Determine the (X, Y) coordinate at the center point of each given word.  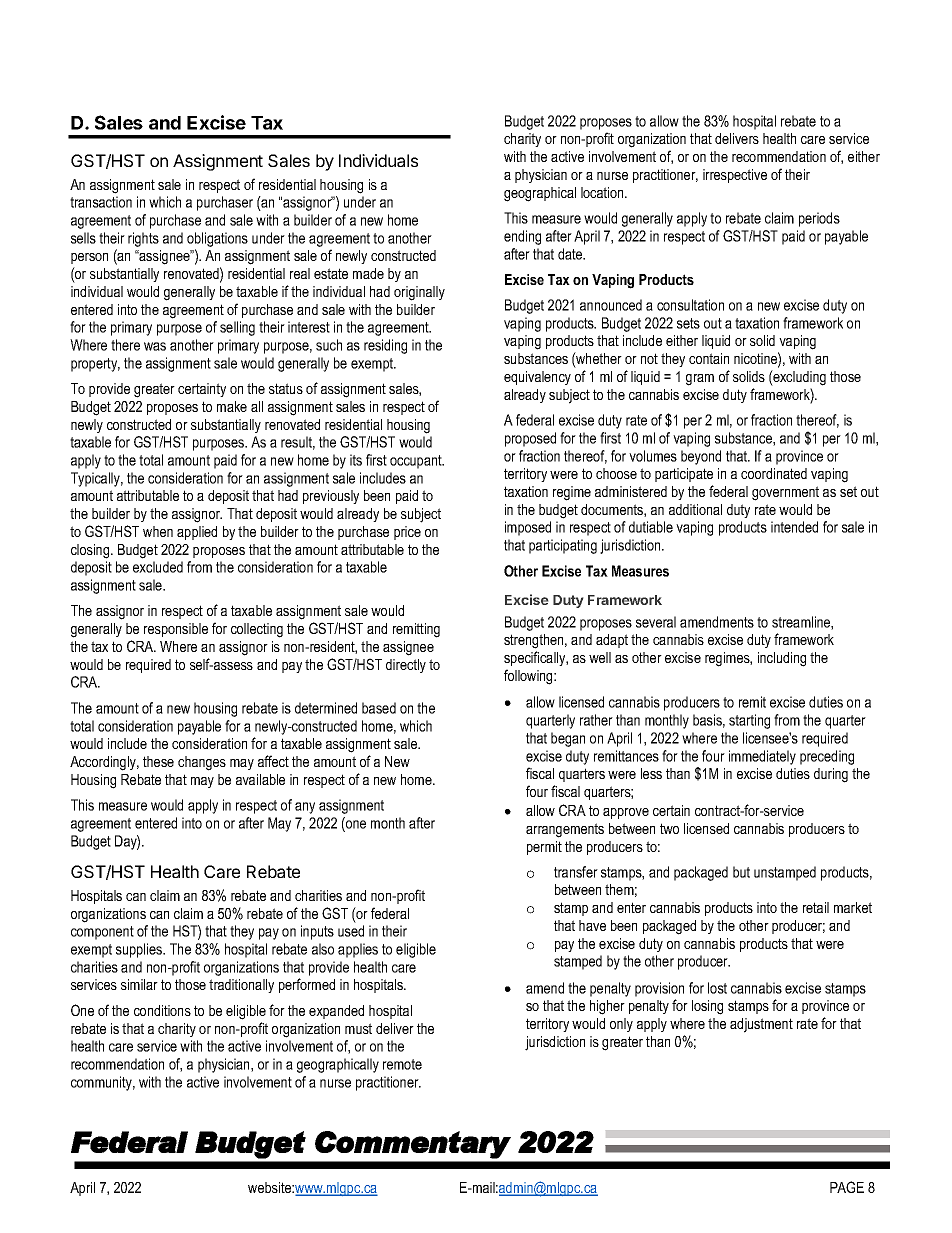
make (232, 406)
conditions (162, 1010)
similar (139, 984)
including (782, 659)
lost (717, 988)
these (158, 761)
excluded (158, 567)
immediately (762, 757)
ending (522, 237)
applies (358, 950)
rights (143, 239)
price (407, 533)
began (568, 739)
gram (700, 380)
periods (819, 219)
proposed (530, 439)
